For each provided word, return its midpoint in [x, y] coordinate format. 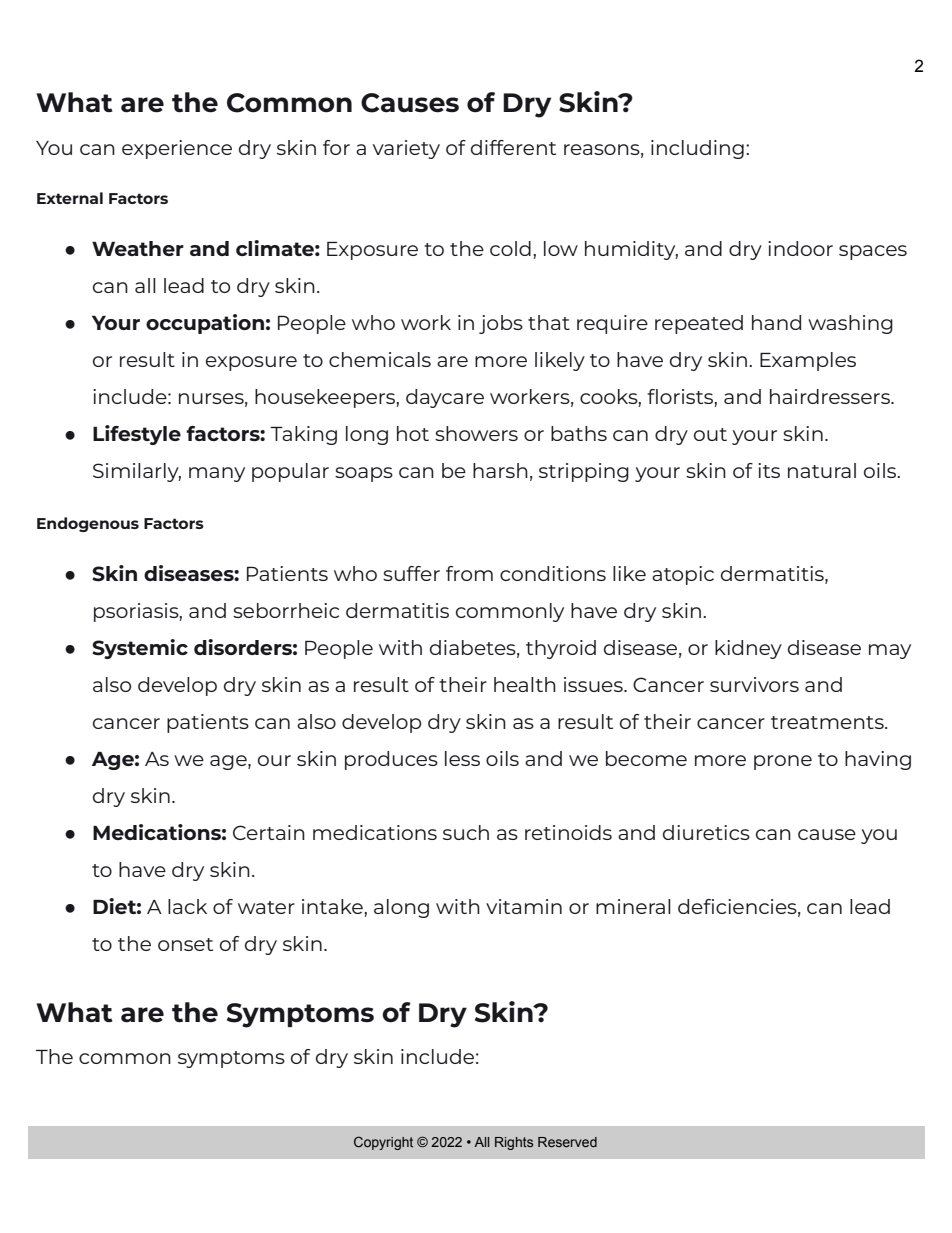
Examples [808, 361]
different [513, 147]
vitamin [524, 906]
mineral [633, 906]
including [697, 149]
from [469, 573]
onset [185, 944]
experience [177, 149]
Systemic [140, 649]
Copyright [383, 1143]
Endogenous [88, 524]
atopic [683, 575]
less [462, 758]
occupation [205, 324]
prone [783, 762]
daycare [445, 398]
